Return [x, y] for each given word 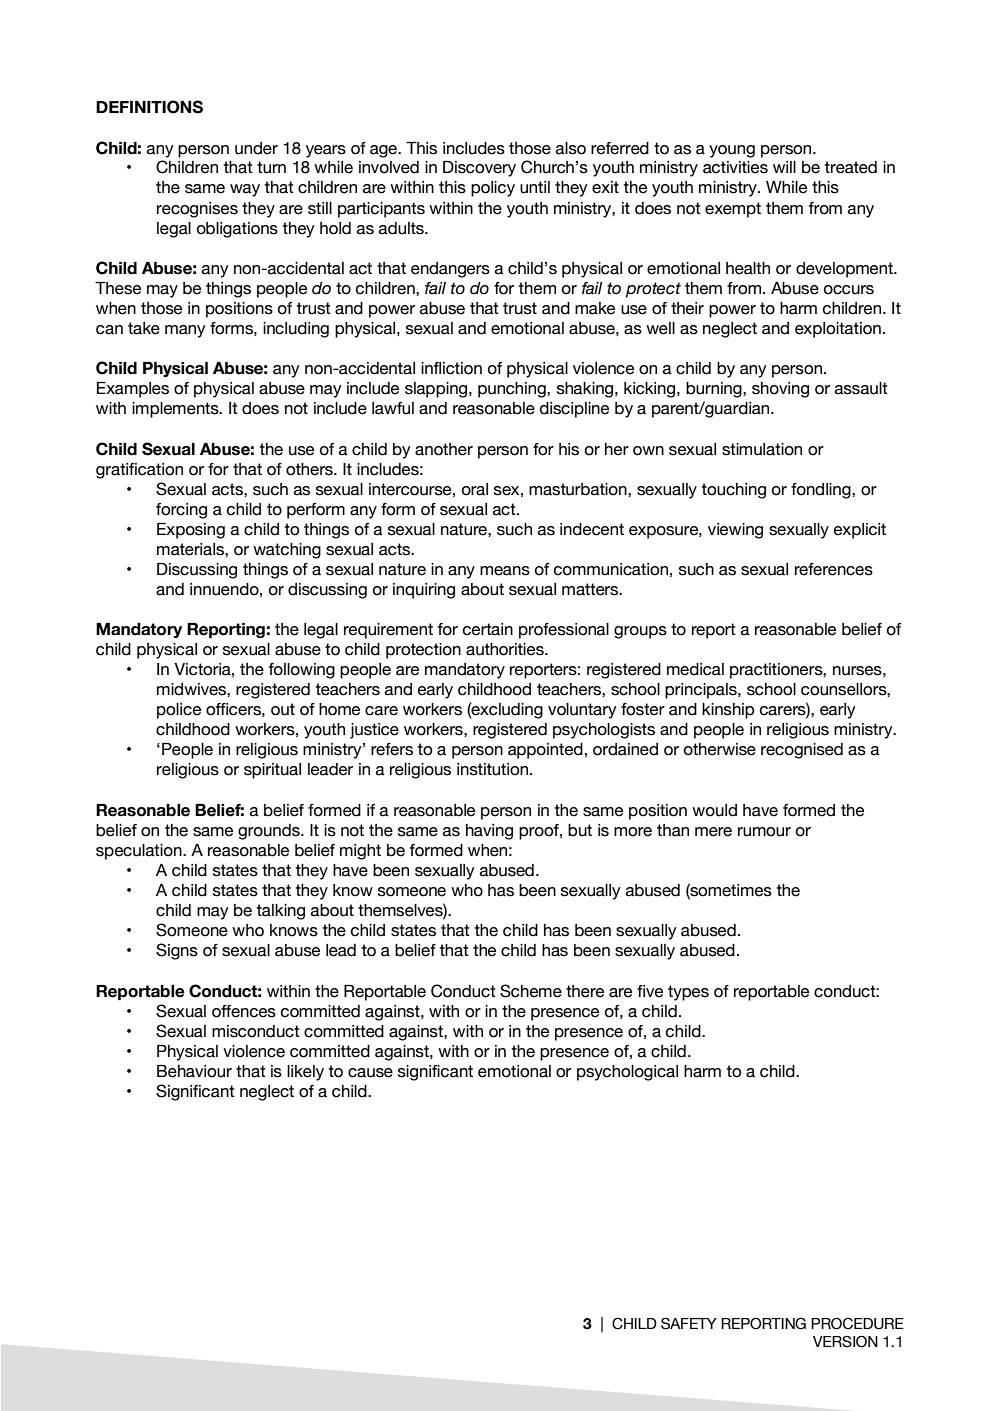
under [256, 148]
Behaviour [194, 1071]
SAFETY [689, 1323]
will [784, 167]
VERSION [845, 1341]
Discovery [479, 169]
